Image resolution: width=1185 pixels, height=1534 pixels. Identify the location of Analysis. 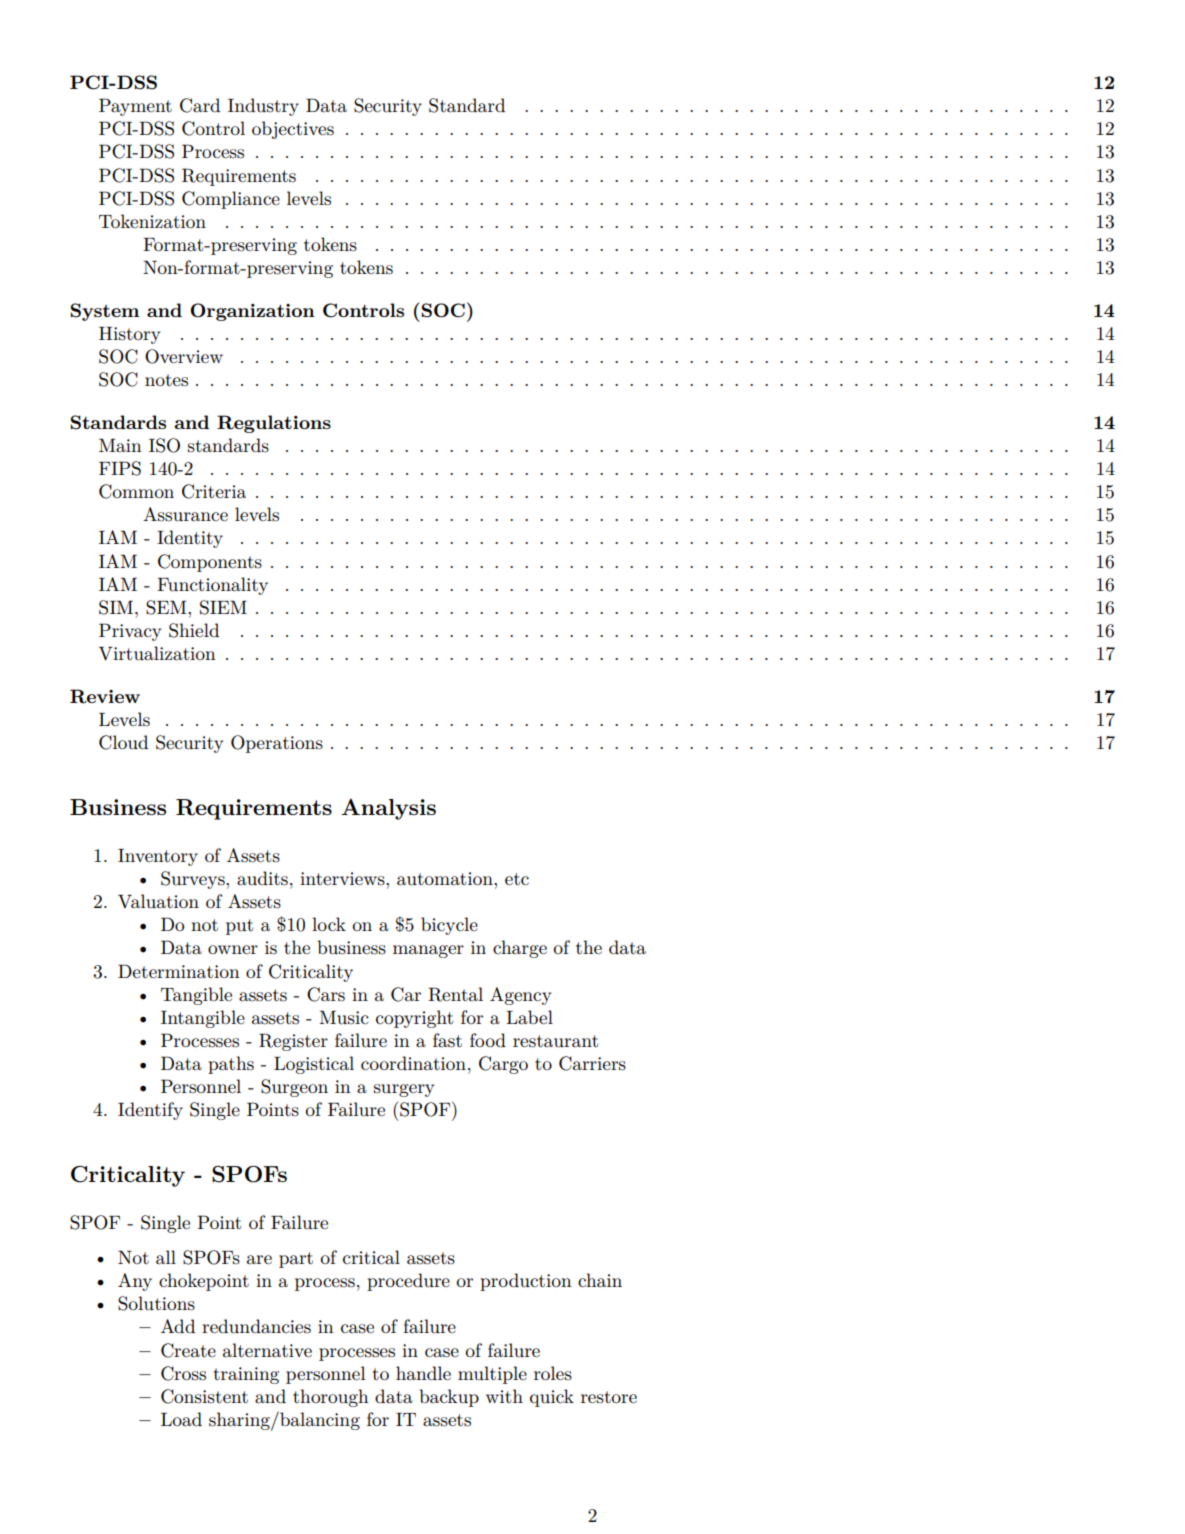
(388, 809).
